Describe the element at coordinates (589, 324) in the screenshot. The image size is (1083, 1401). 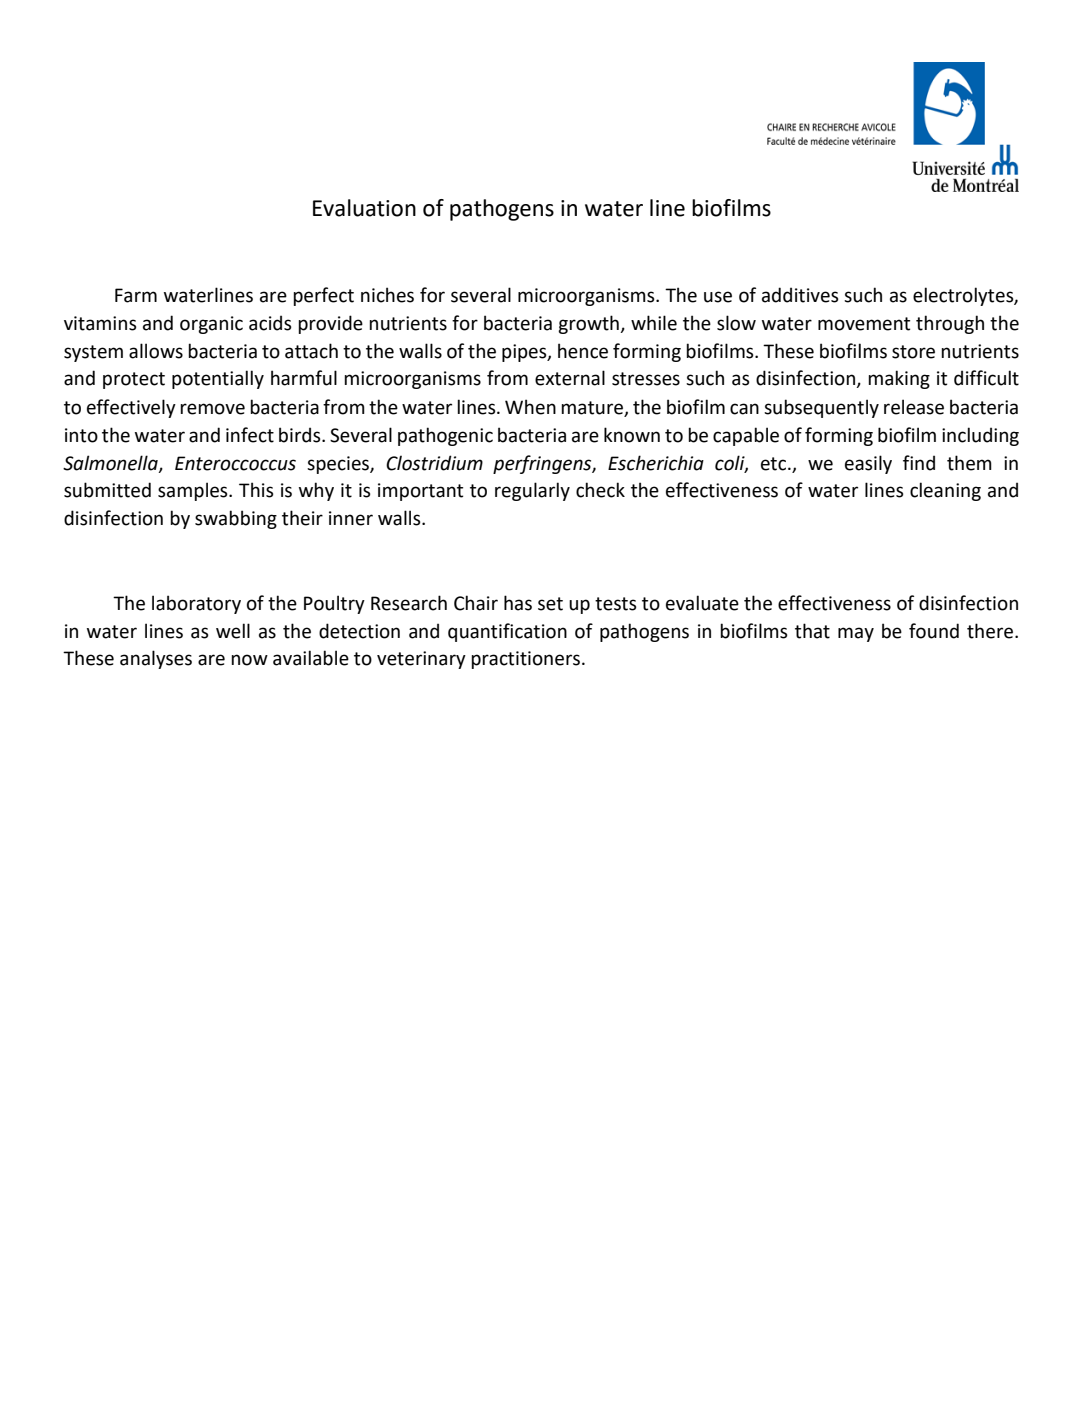
I see `growth` at that location.
